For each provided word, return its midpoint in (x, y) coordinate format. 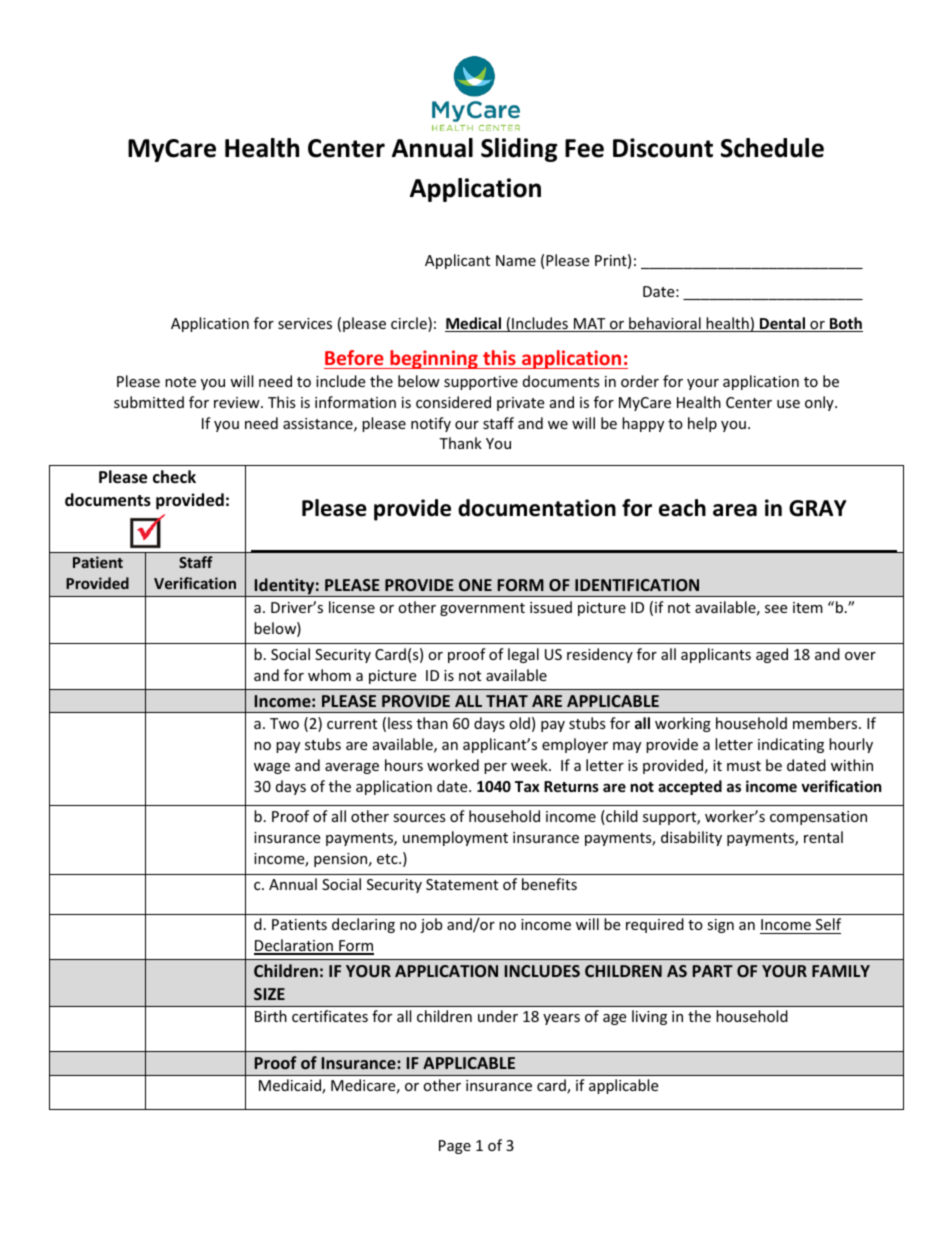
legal (523, 655)
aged (772, 655)
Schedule (772, 148)
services (305, 323)
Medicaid (291, 1086)
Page (455, 1147)
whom (329, 675)
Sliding (519, 150)
